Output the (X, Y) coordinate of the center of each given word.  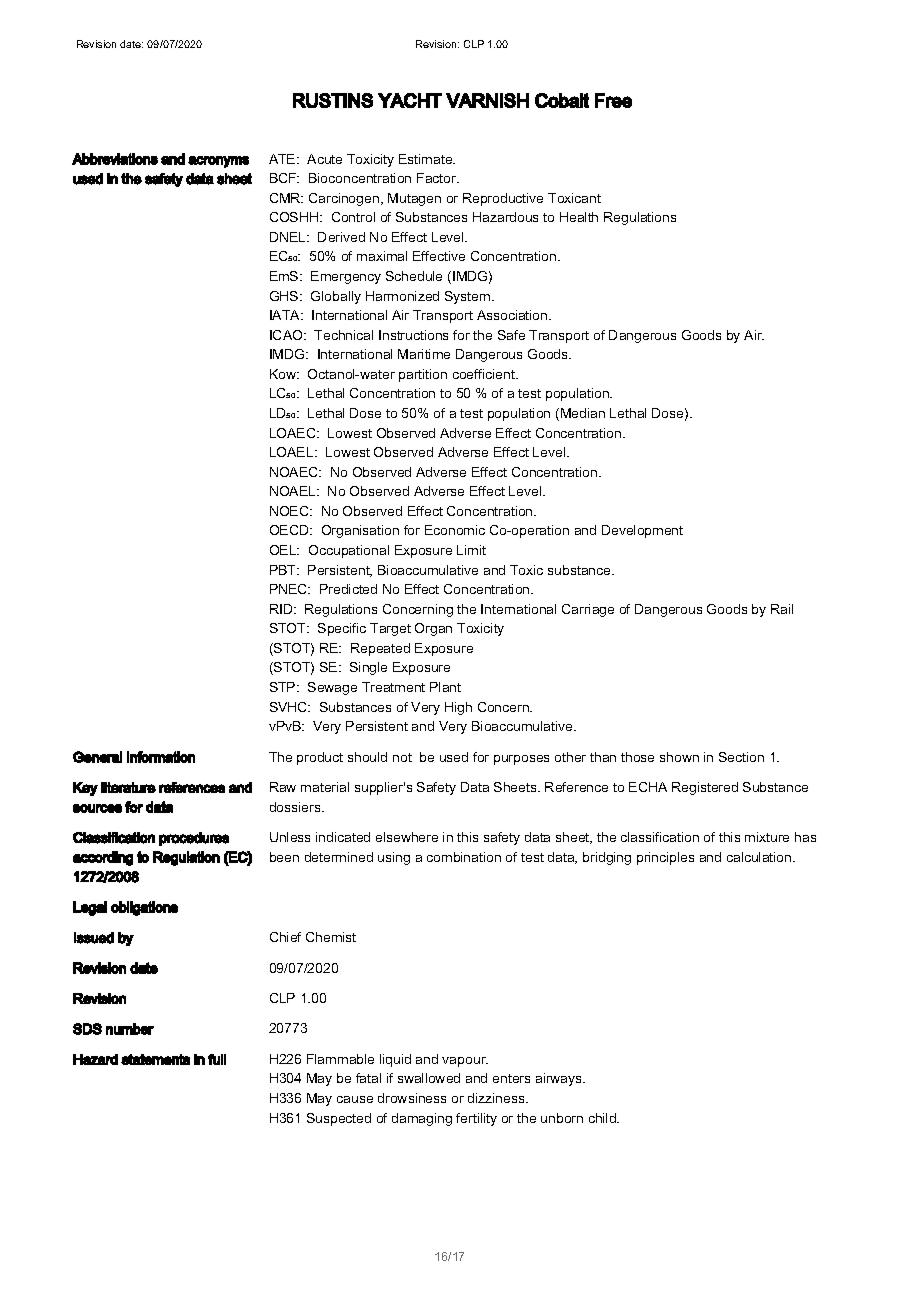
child (603, 1118)
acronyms (218, 162)
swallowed (429, 1078)
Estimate (427, 159)
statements (155, 1059)
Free (613, 100)
